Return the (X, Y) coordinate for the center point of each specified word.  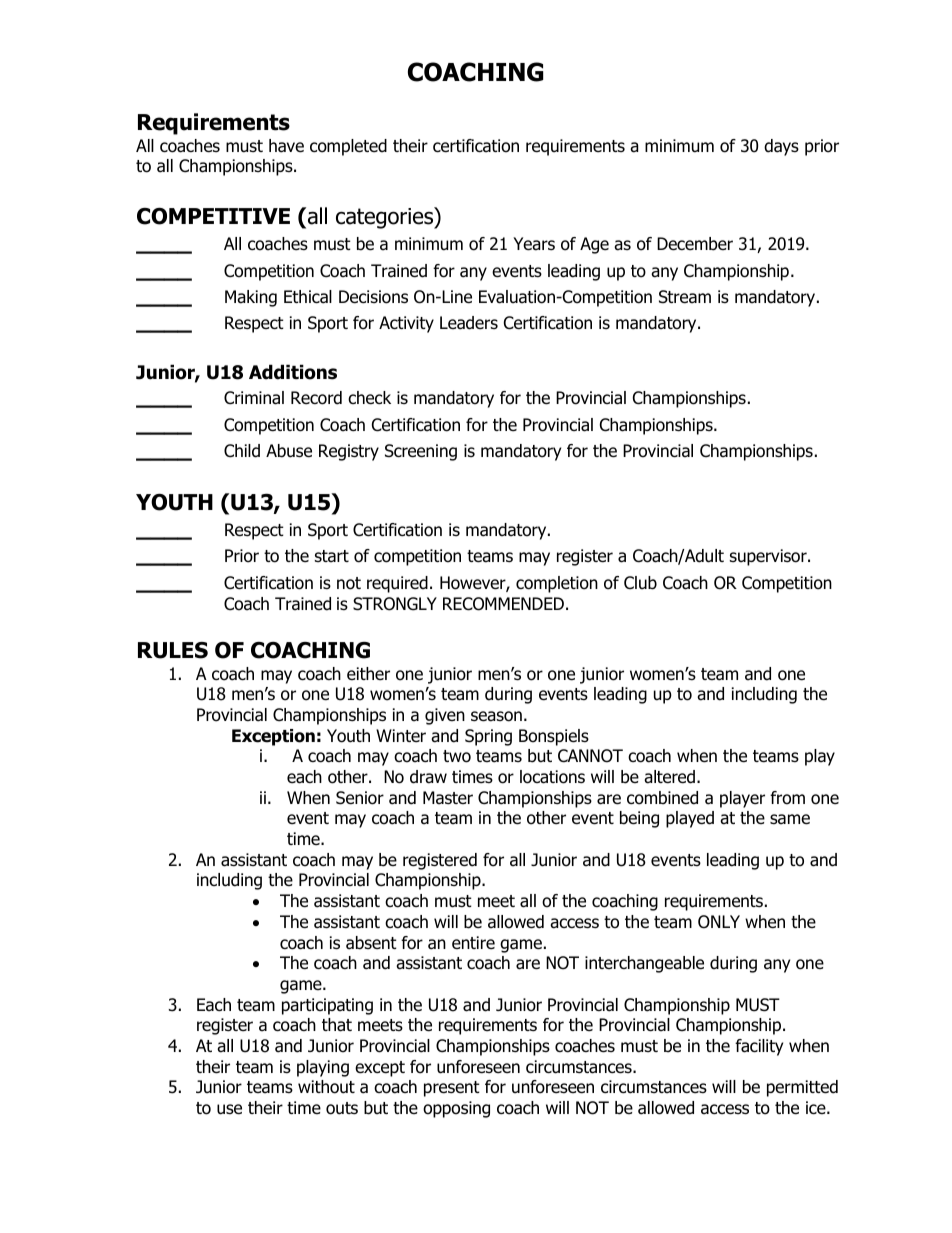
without (326, 1087)
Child (242, 451)
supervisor (769, 557)
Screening (421, 452)
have (286, 146)
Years (534, 244)
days (781, 147)
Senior (360, 798)
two (457, 756)
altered (669, 777)
